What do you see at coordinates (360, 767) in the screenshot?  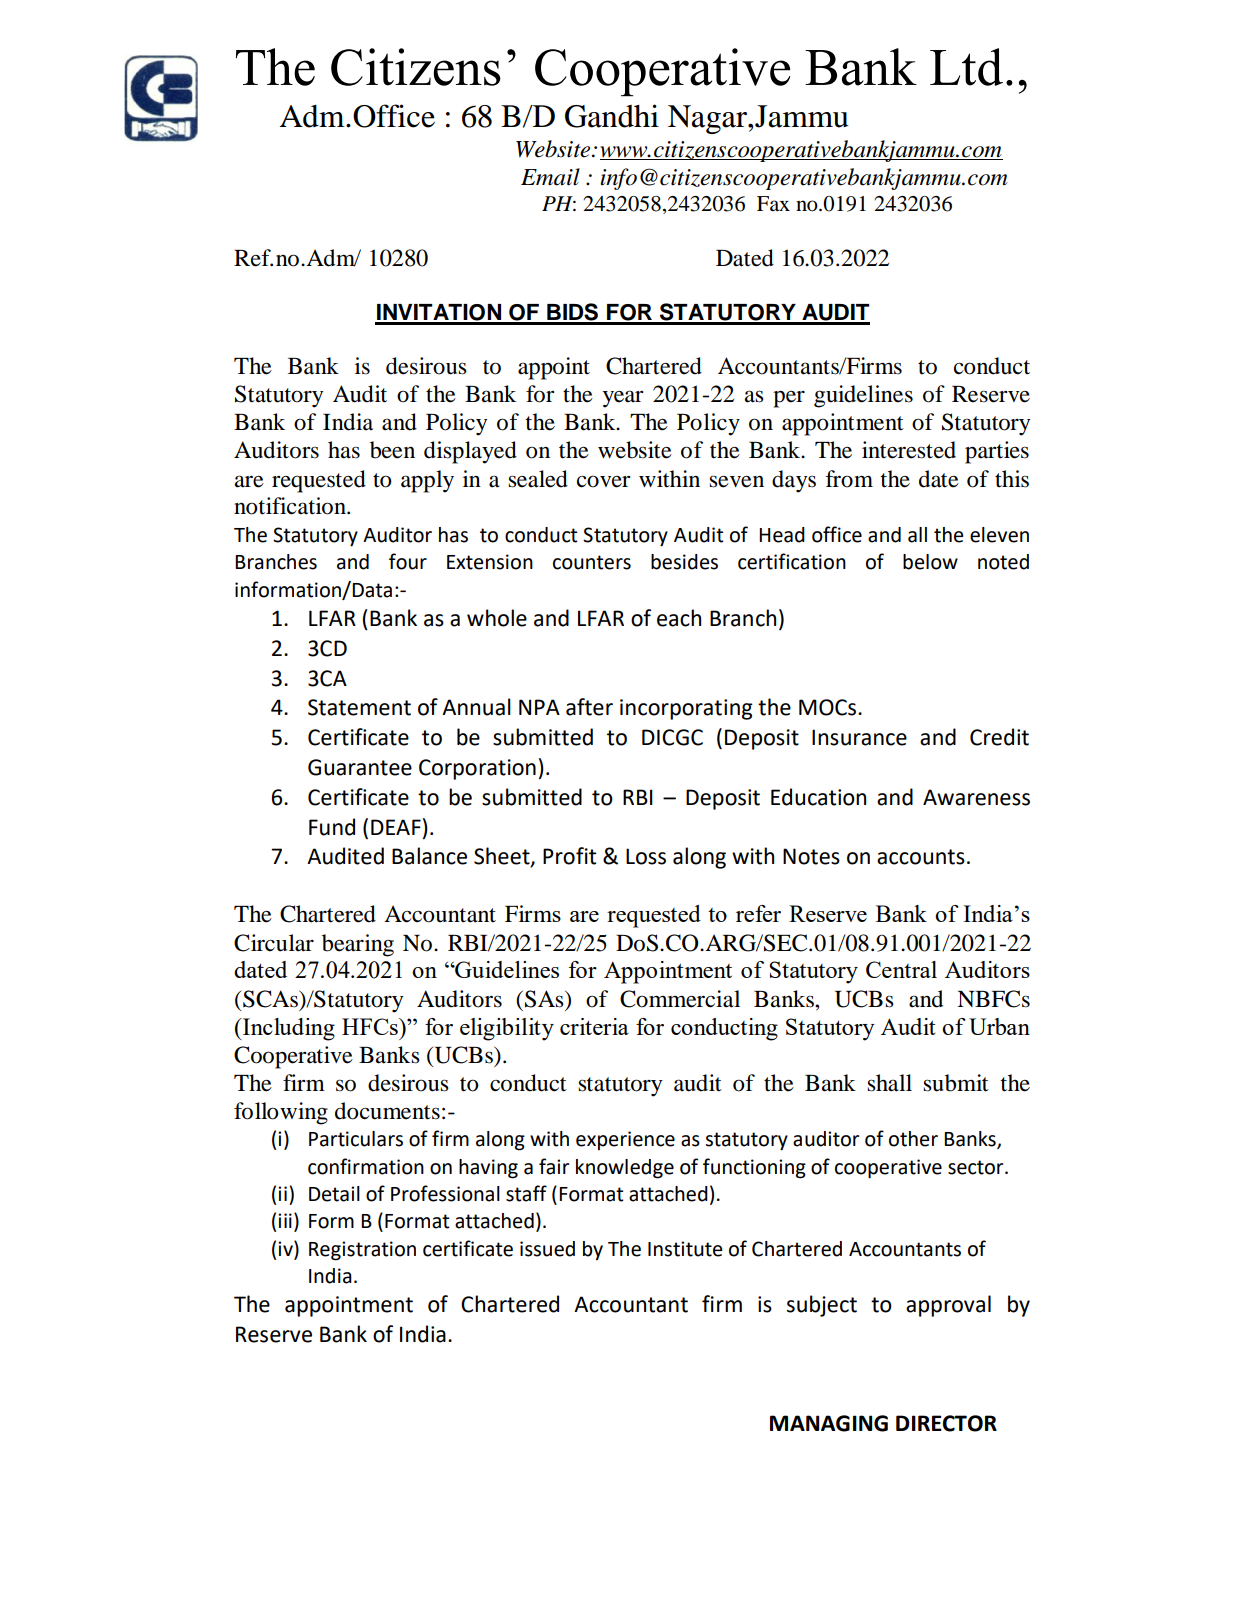 I see `Guarantee` at bounding box center [360, 767].
